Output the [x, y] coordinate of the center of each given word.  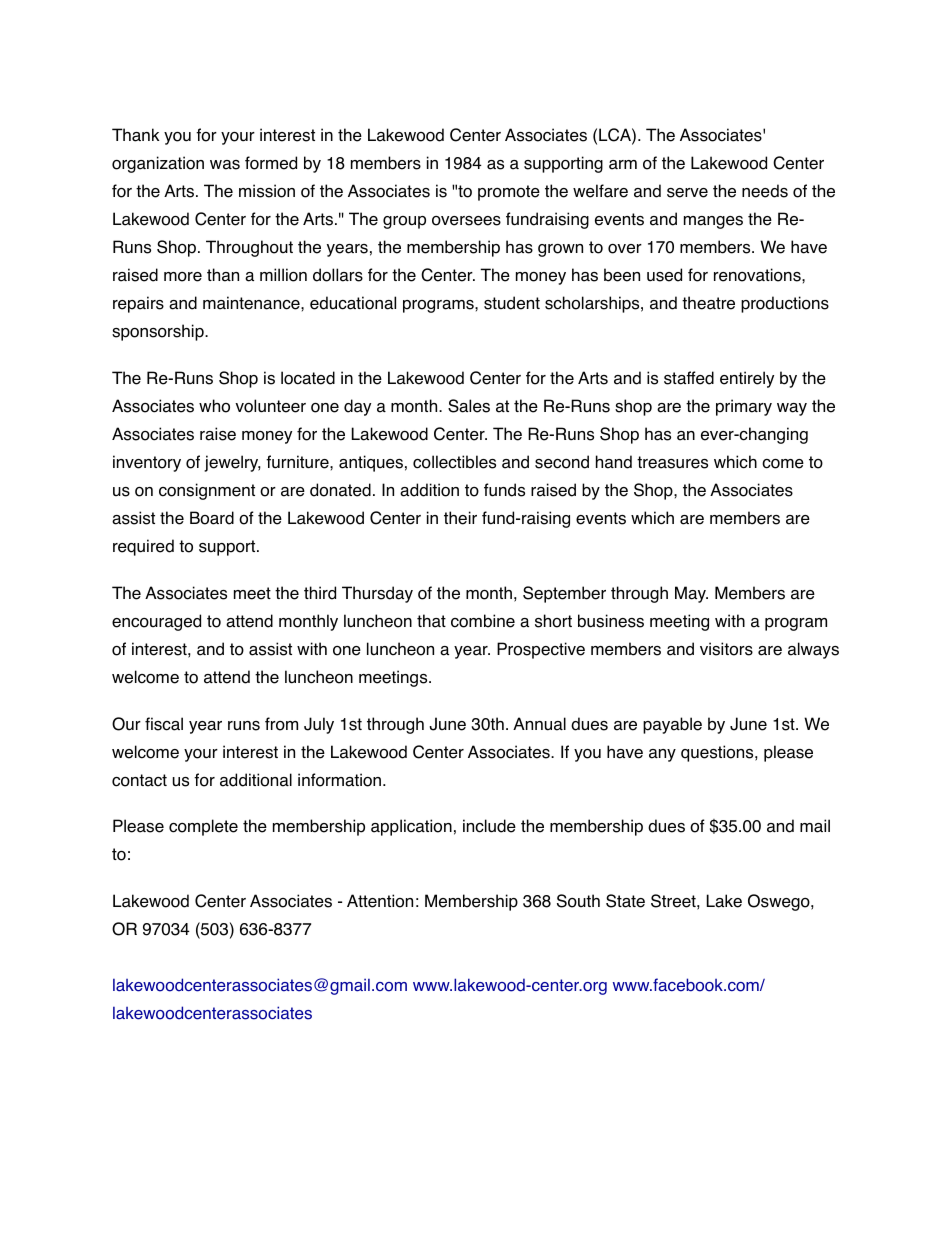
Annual [539, 724]
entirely [747, 379]
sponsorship [159, 332]
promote [509, 193]
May [691, 594]
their [460, 518]
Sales [469, 406]
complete [203, 827]
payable [672, 725]
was [225, 165]
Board [212, 518]
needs [765, 191]
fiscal [164, 724]
